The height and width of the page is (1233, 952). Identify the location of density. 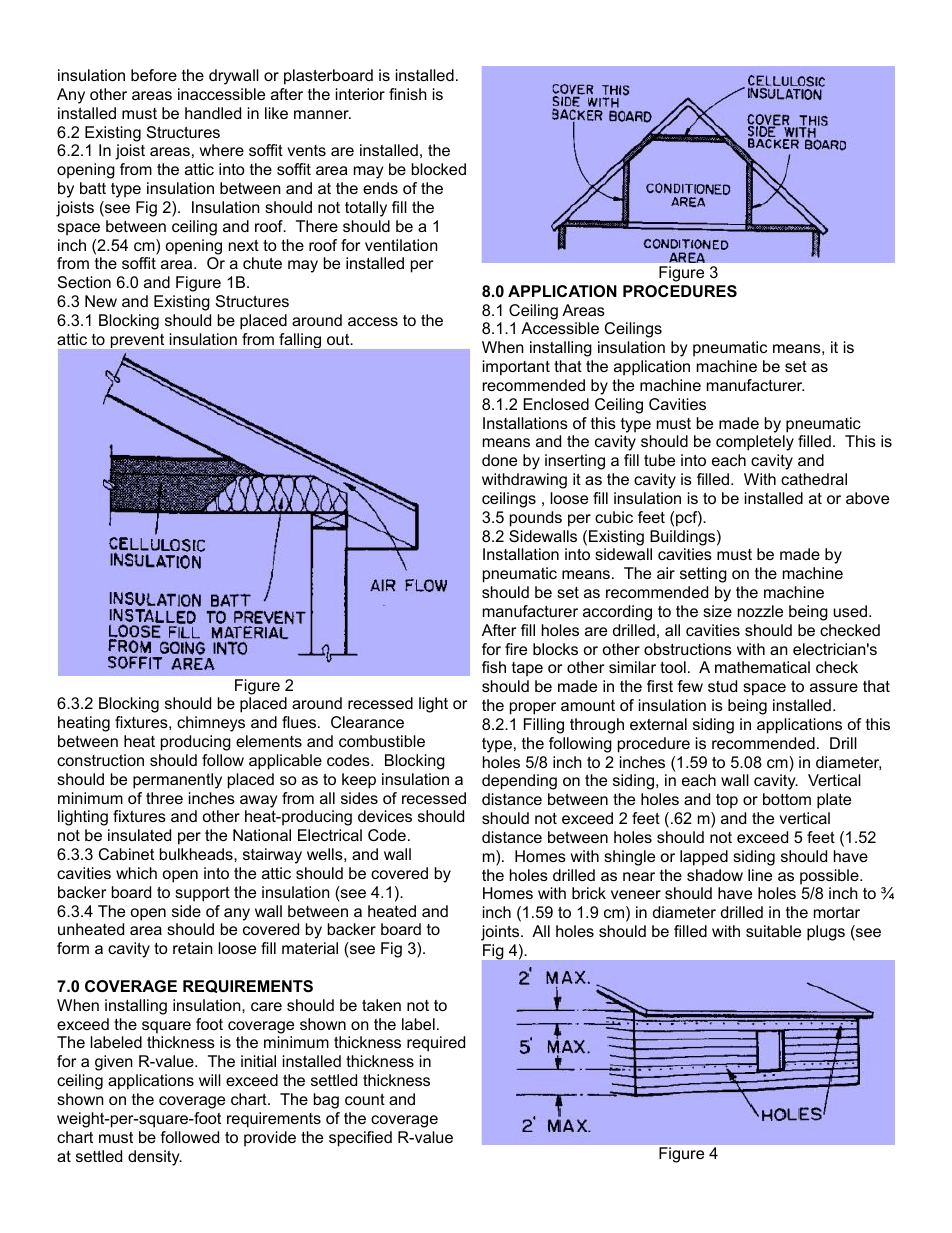
(155, 1158).
